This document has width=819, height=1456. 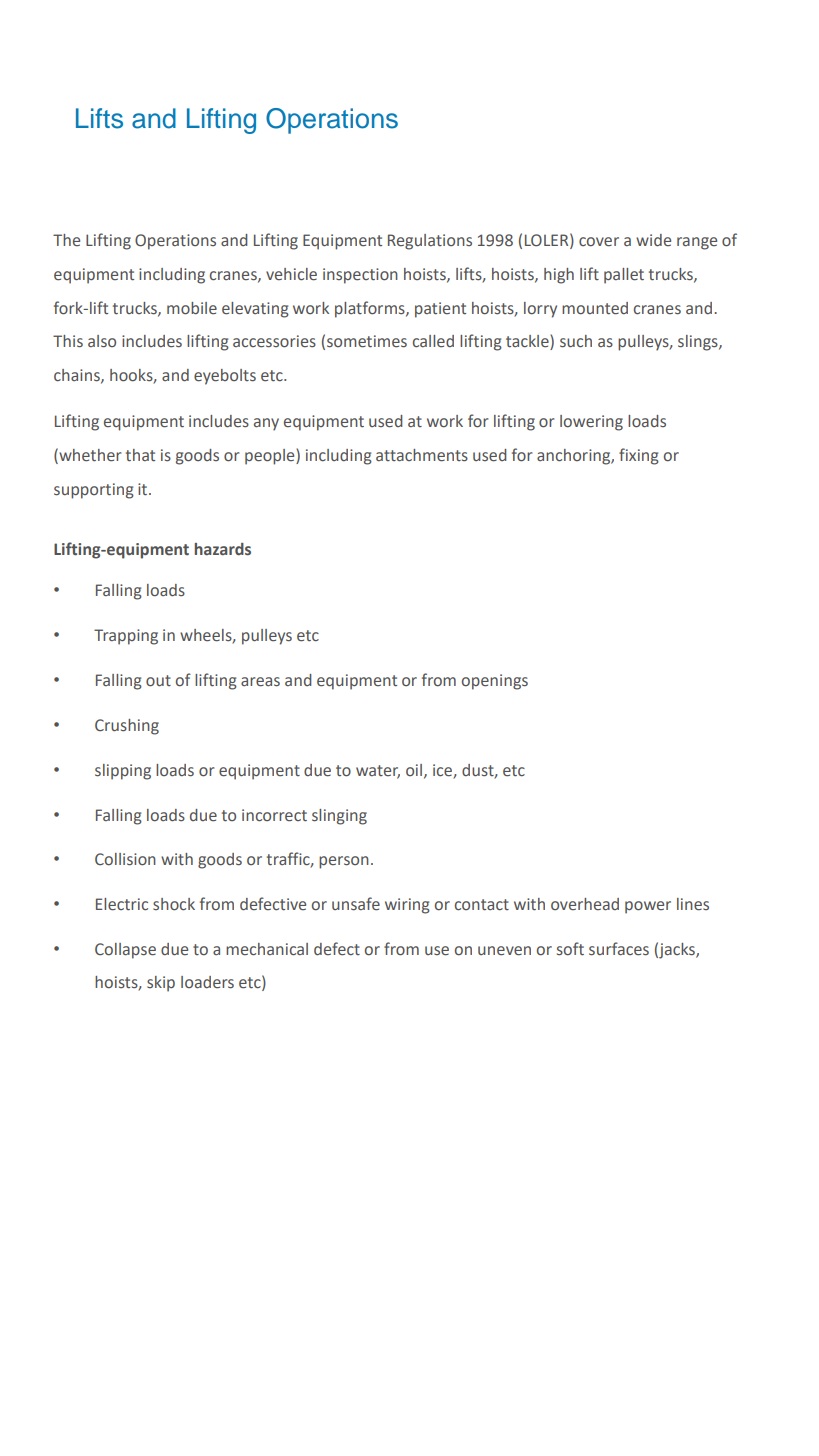 What do you see at coordinates (192, 308) in the document?
I see `mobile` at bounding box center [192, 308].
